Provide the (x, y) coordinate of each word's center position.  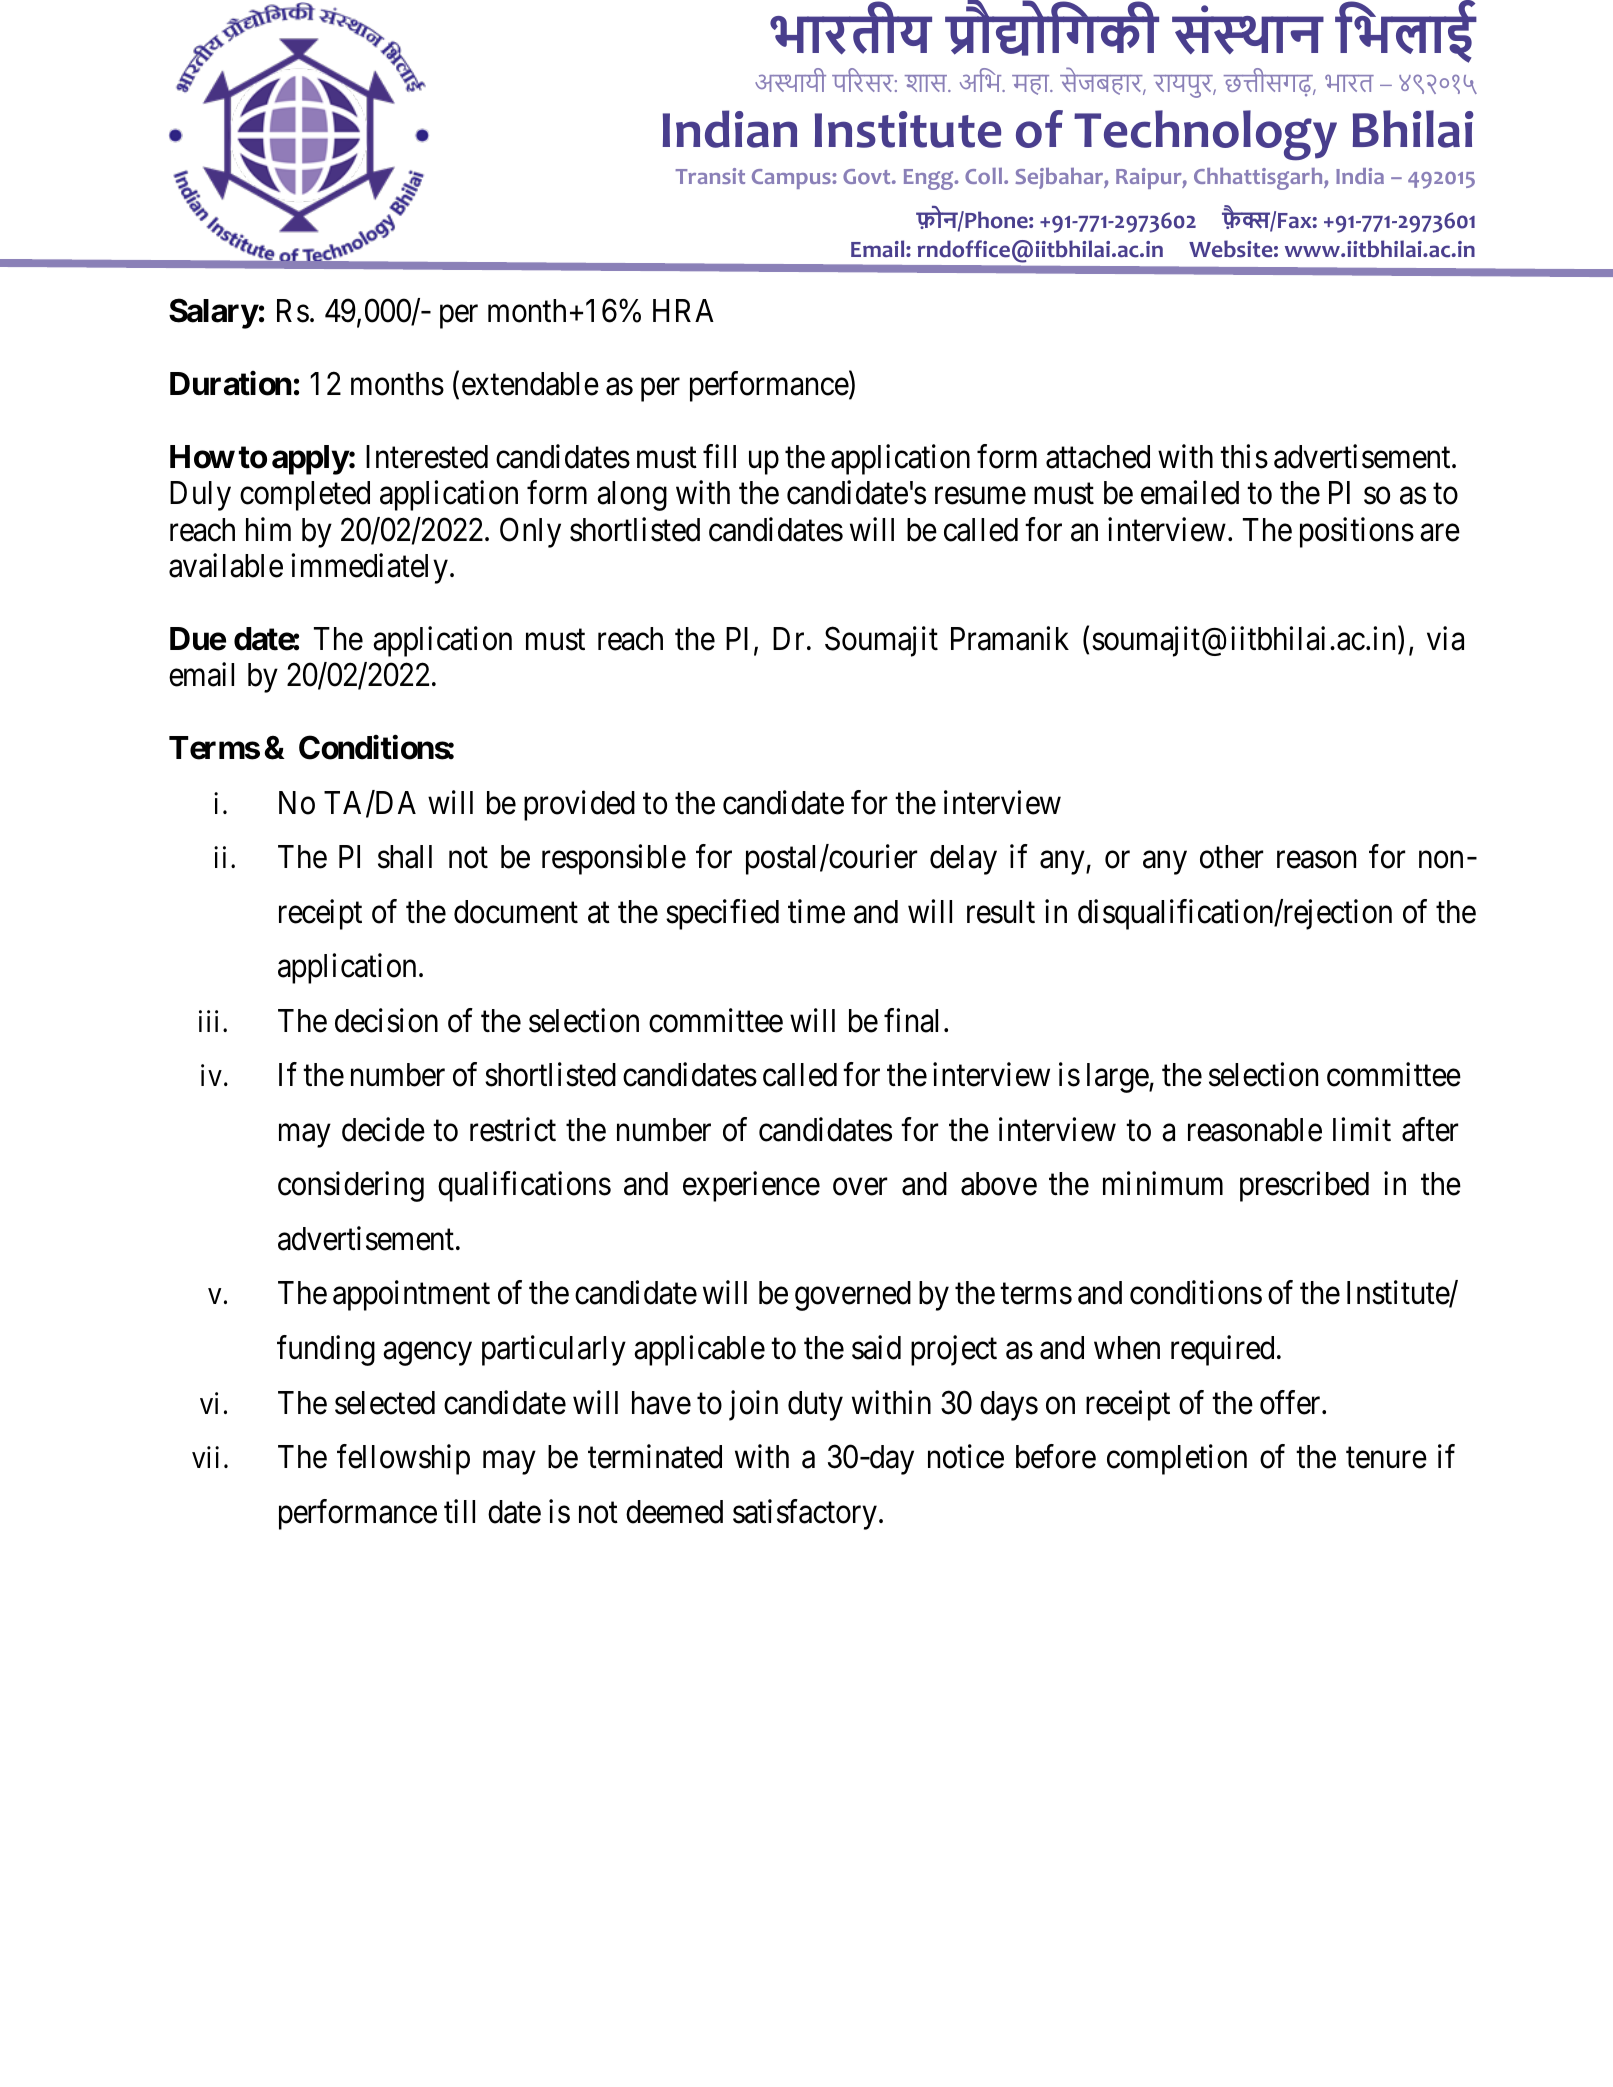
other (1231, 857)
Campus (792, 179)
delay (963, 860)
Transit (710, 176)
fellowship (403, 1460)
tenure (1386, 1458)
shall (405, 857)
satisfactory (805, 1514)
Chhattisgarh (1259, 179)
